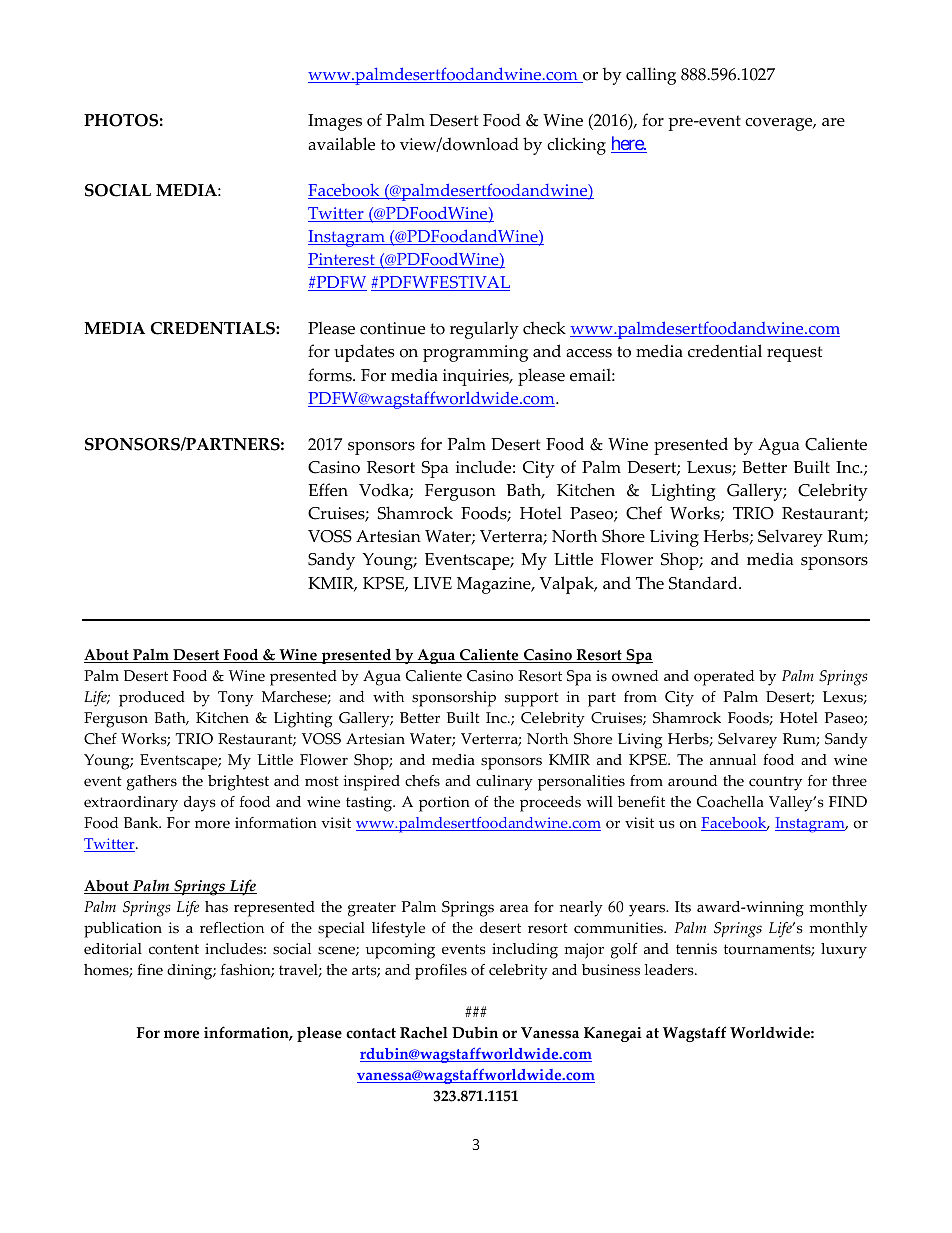  I want to click on fine, so click(150, 970).
